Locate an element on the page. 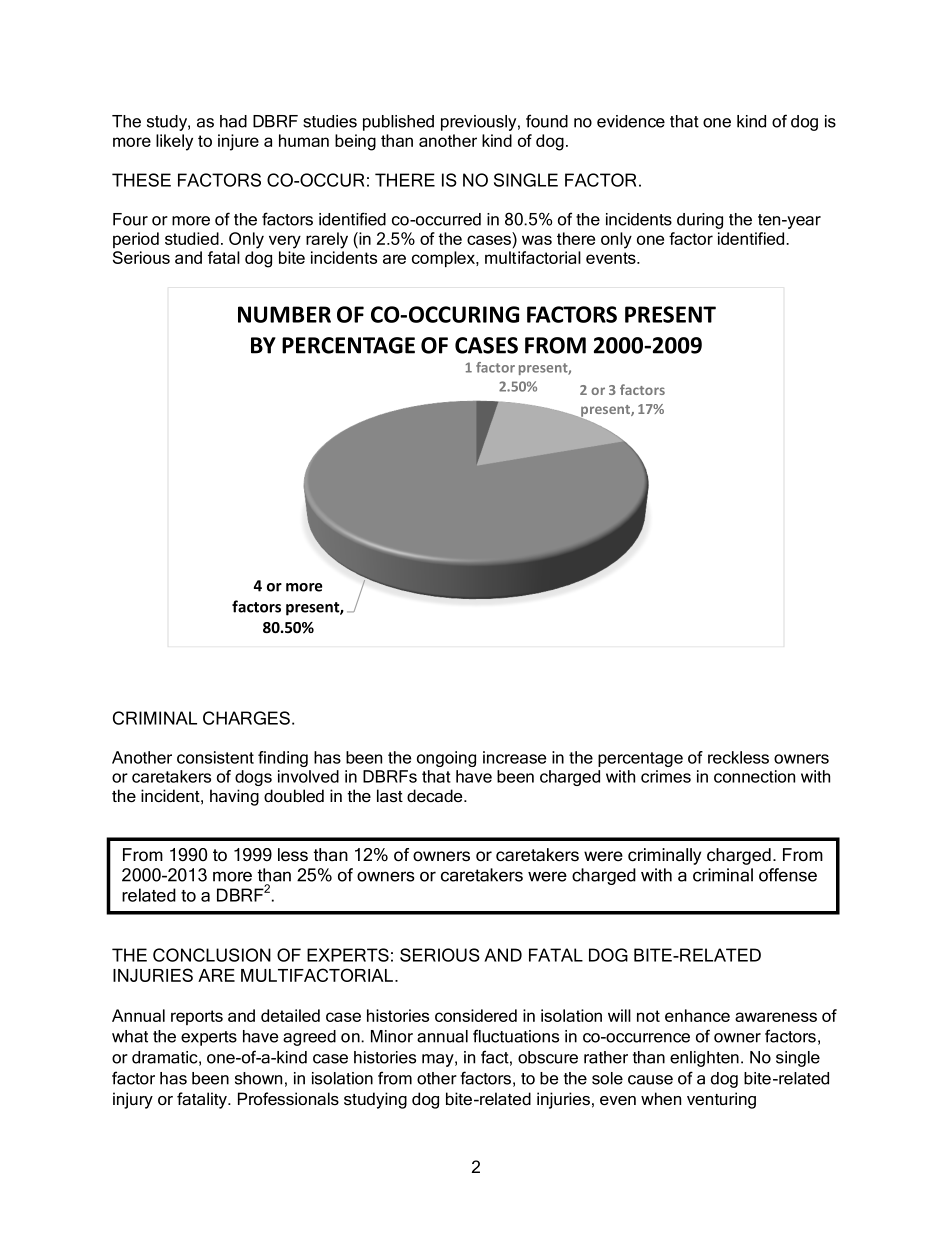 This image has width=952, height=1233. NUMBER is located at coordinates (284, 314).
